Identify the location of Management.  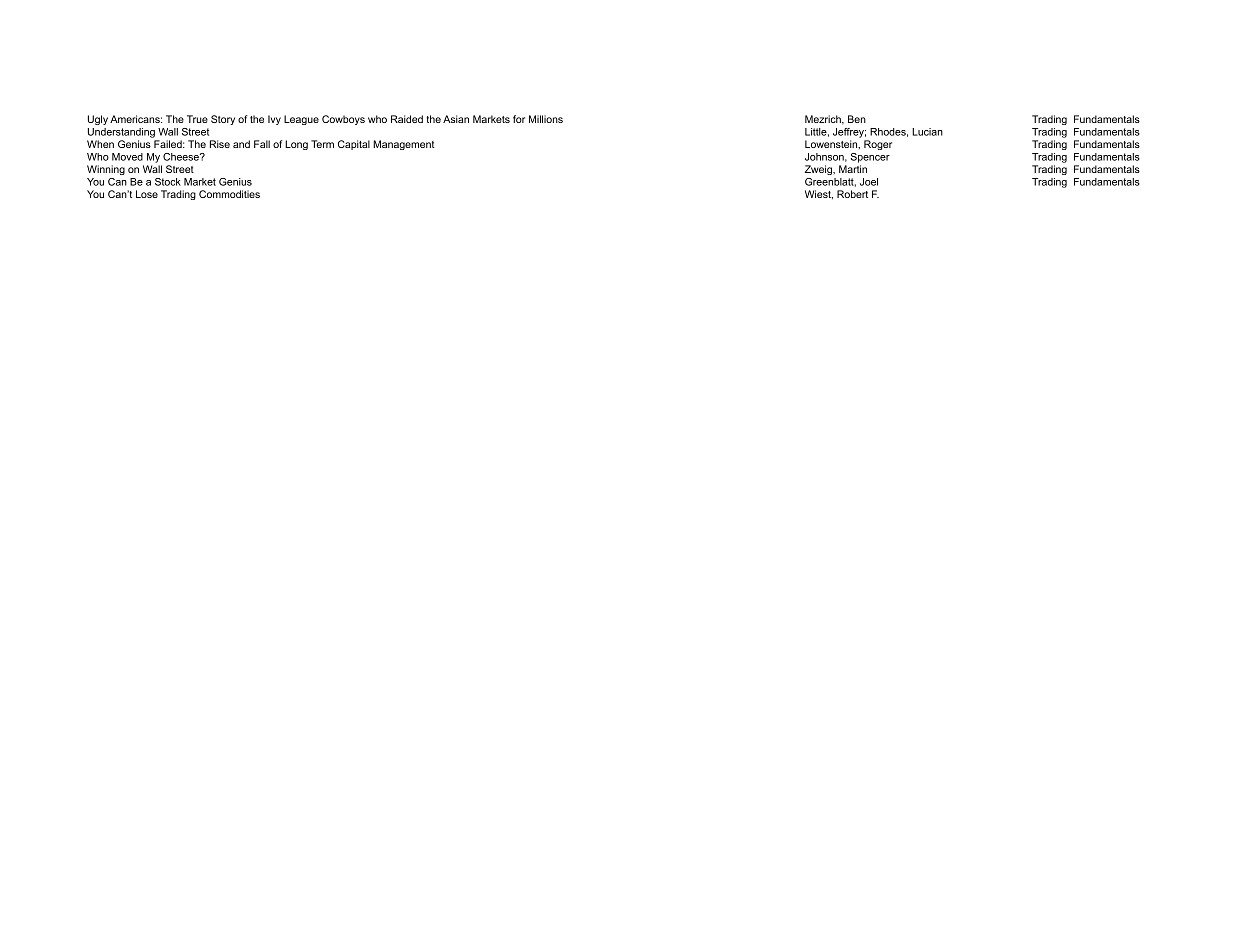
(404, 145).
